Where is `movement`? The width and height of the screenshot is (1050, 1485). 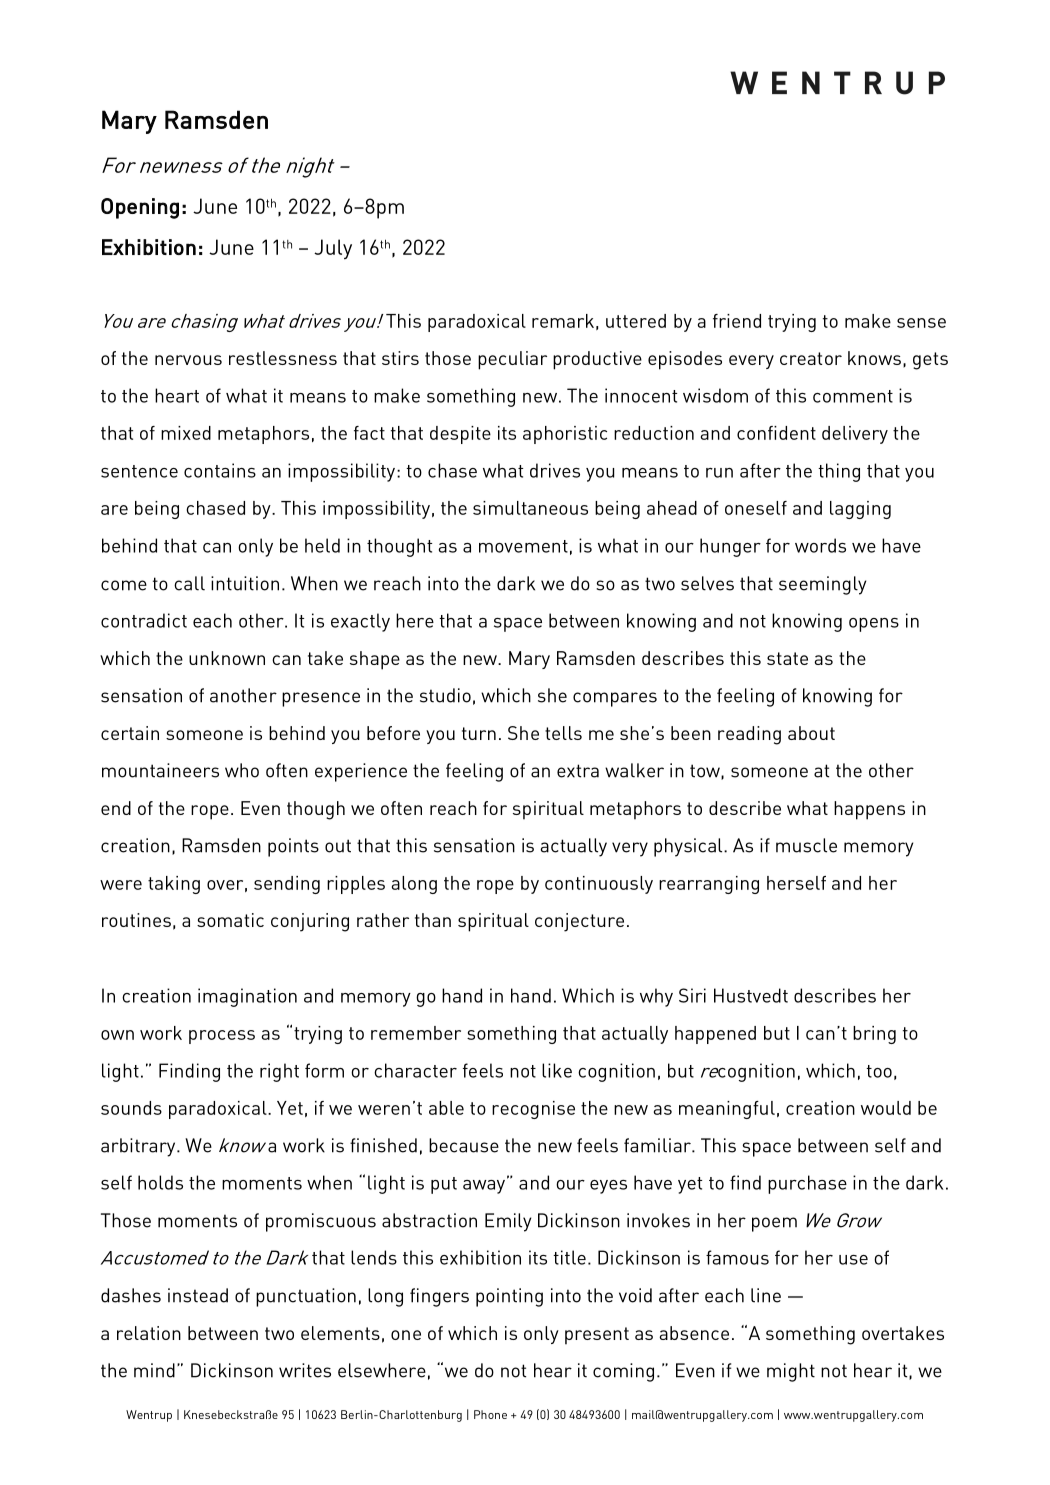 movement is located at coordinates (523, 546).
